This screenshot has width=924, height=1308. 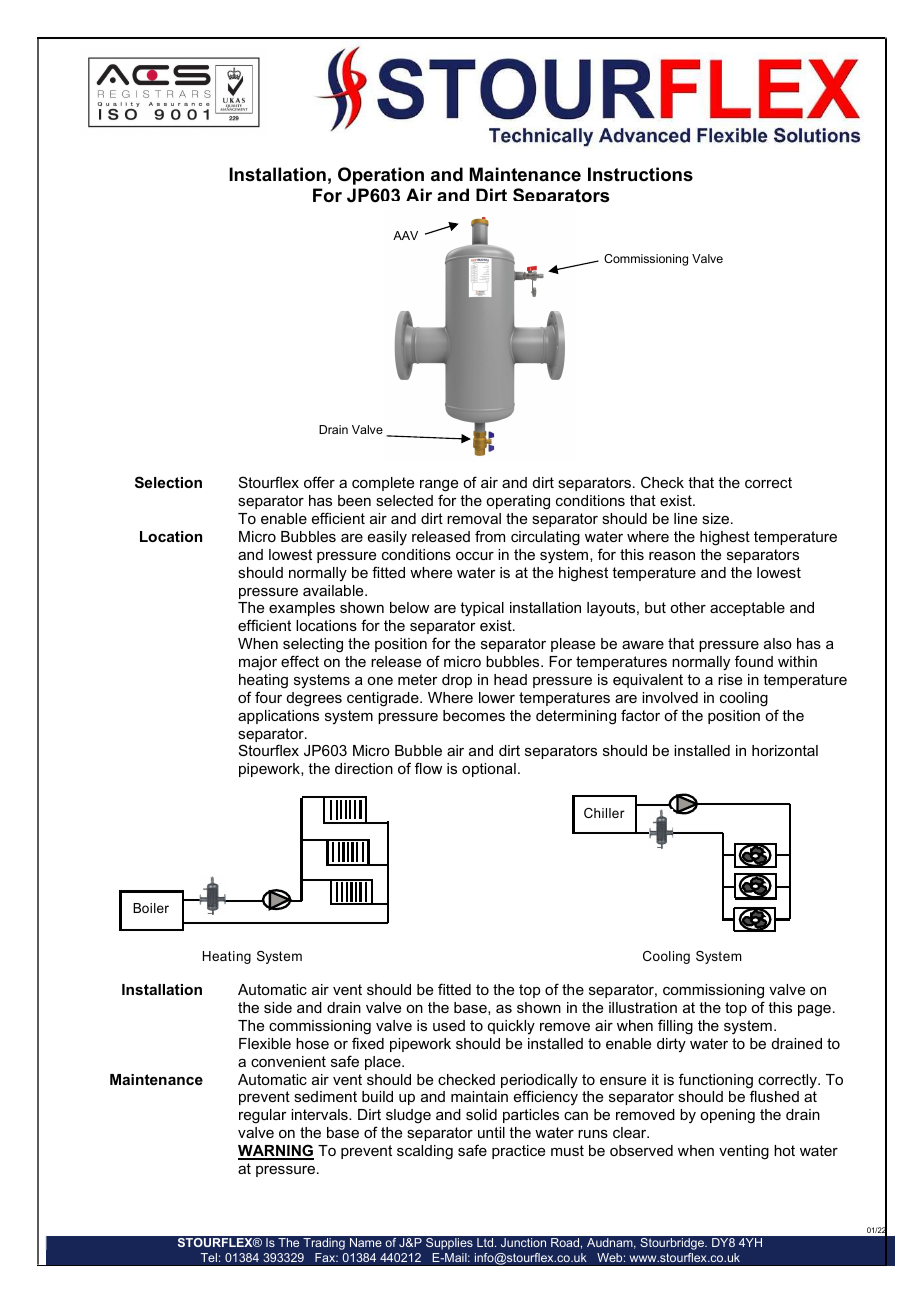 What do you see at coordinates (784, 1150) in the screenshot?
I see `hot` at bounding box center [784, 1150].
